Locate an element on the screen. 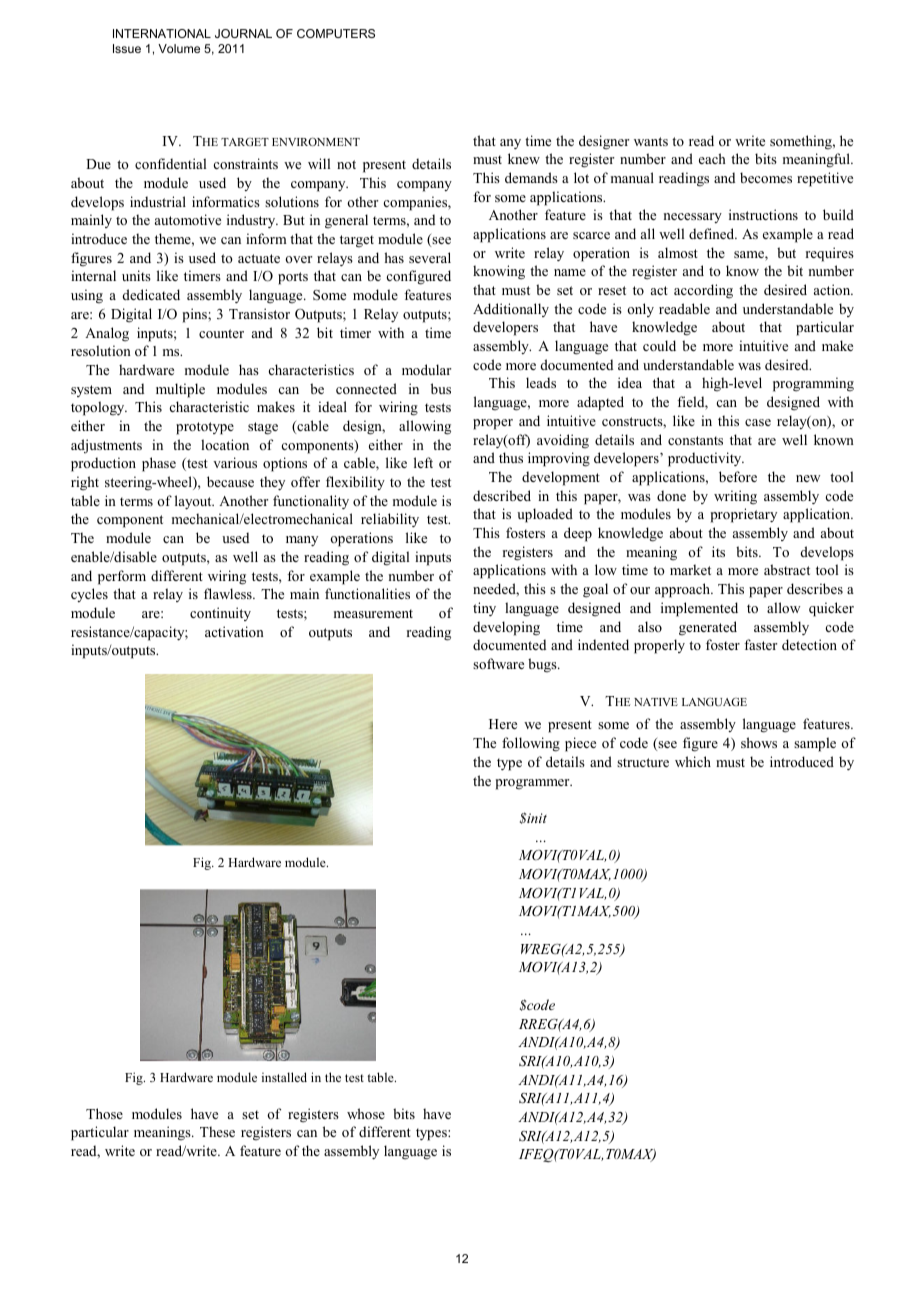 This screenshot has width=924, height=1308. perform is located at coordinates (122, 577).
